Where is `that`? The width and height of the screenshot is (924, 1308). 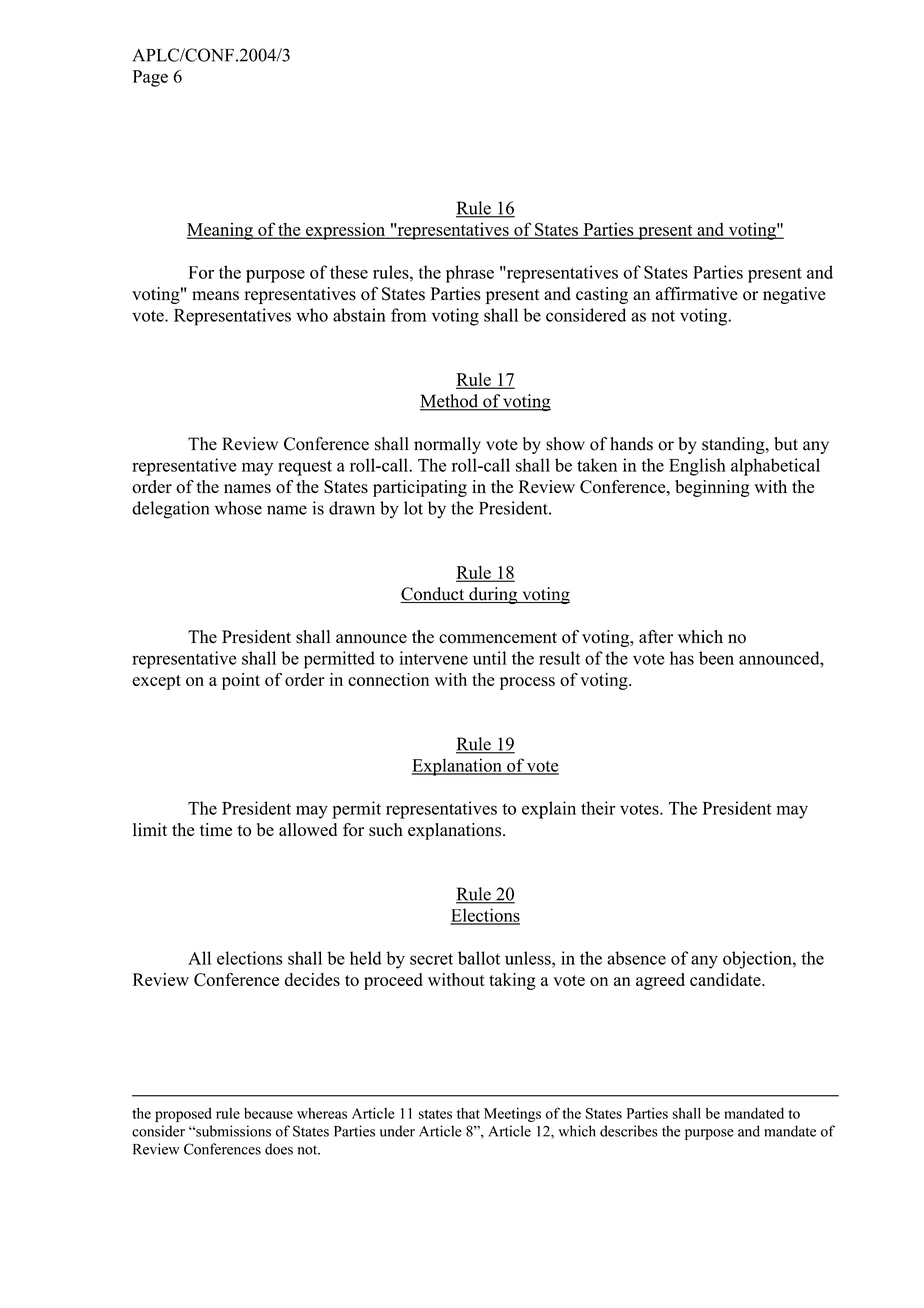 that is located at coordinates (468, 1113).
